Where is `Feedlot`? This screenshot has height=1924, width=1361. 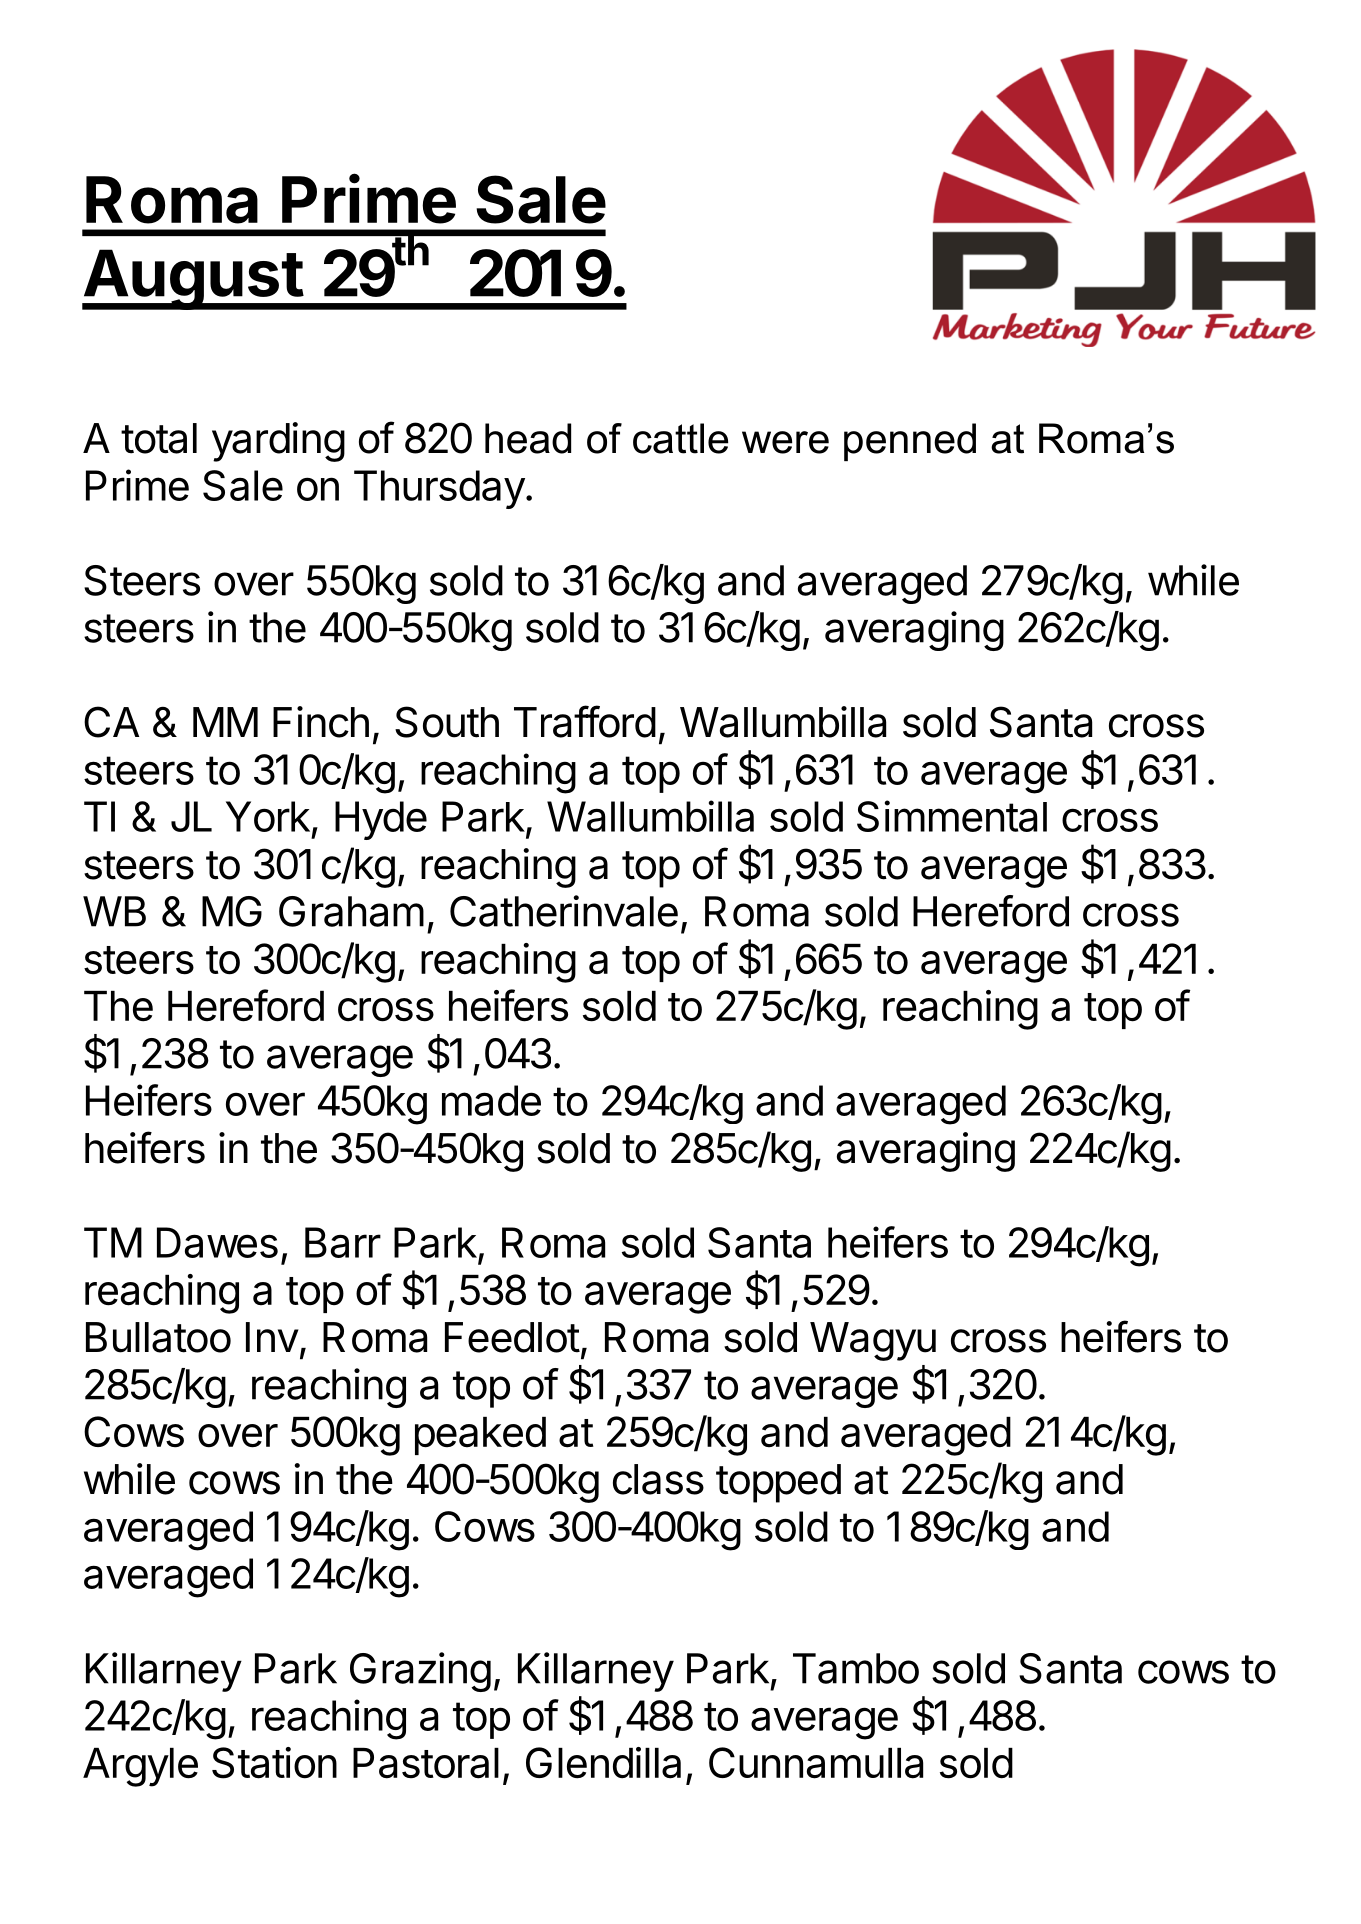
Feedlot is located at coordinates (512, 1337).
